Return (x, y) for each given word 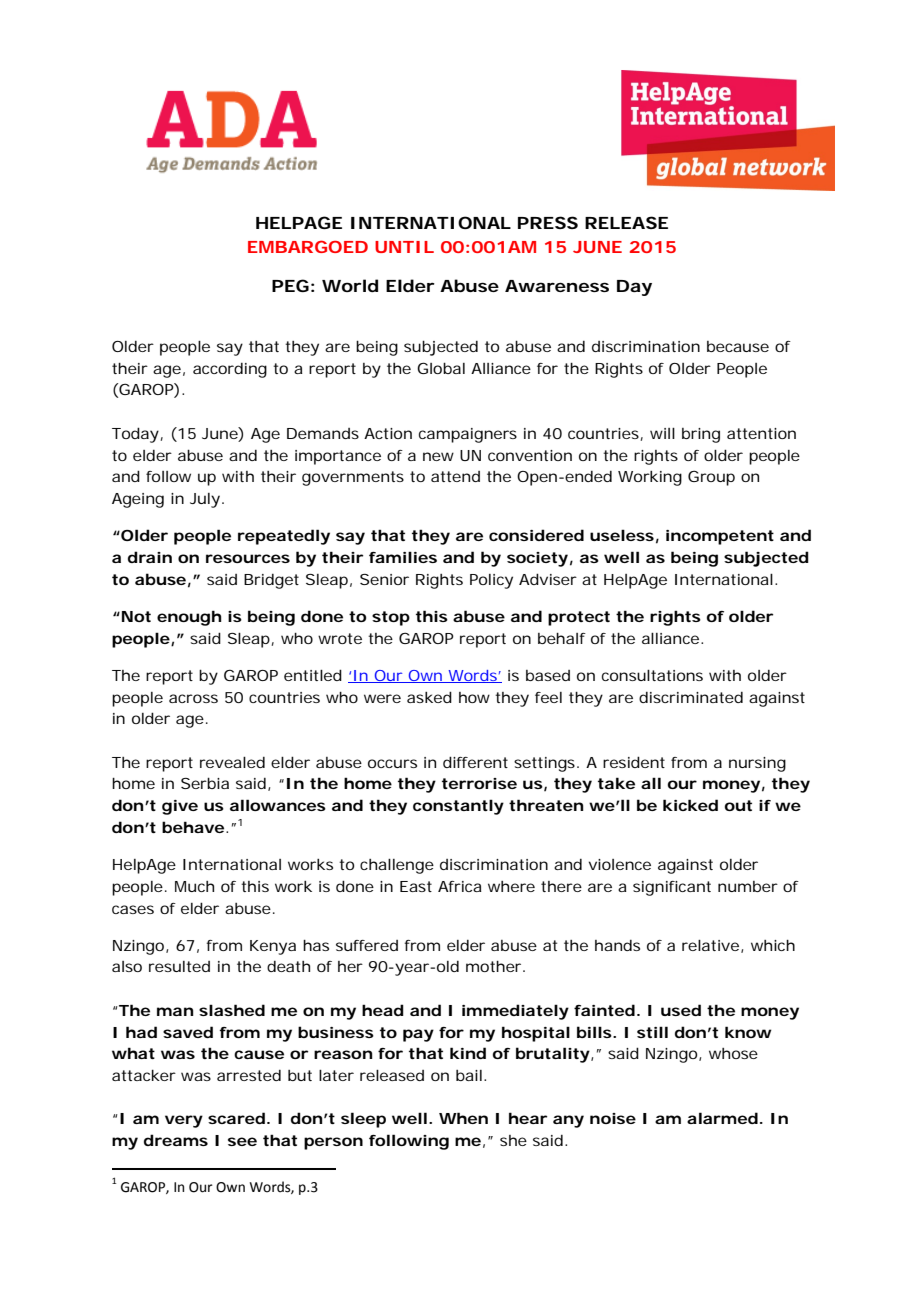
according (230, 370)
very (184, 1121)
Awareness (557, 286)
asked (429, 697)
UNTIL (404, 247)
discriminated (691, 697)
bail (469, 1075)
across (193, 698)
